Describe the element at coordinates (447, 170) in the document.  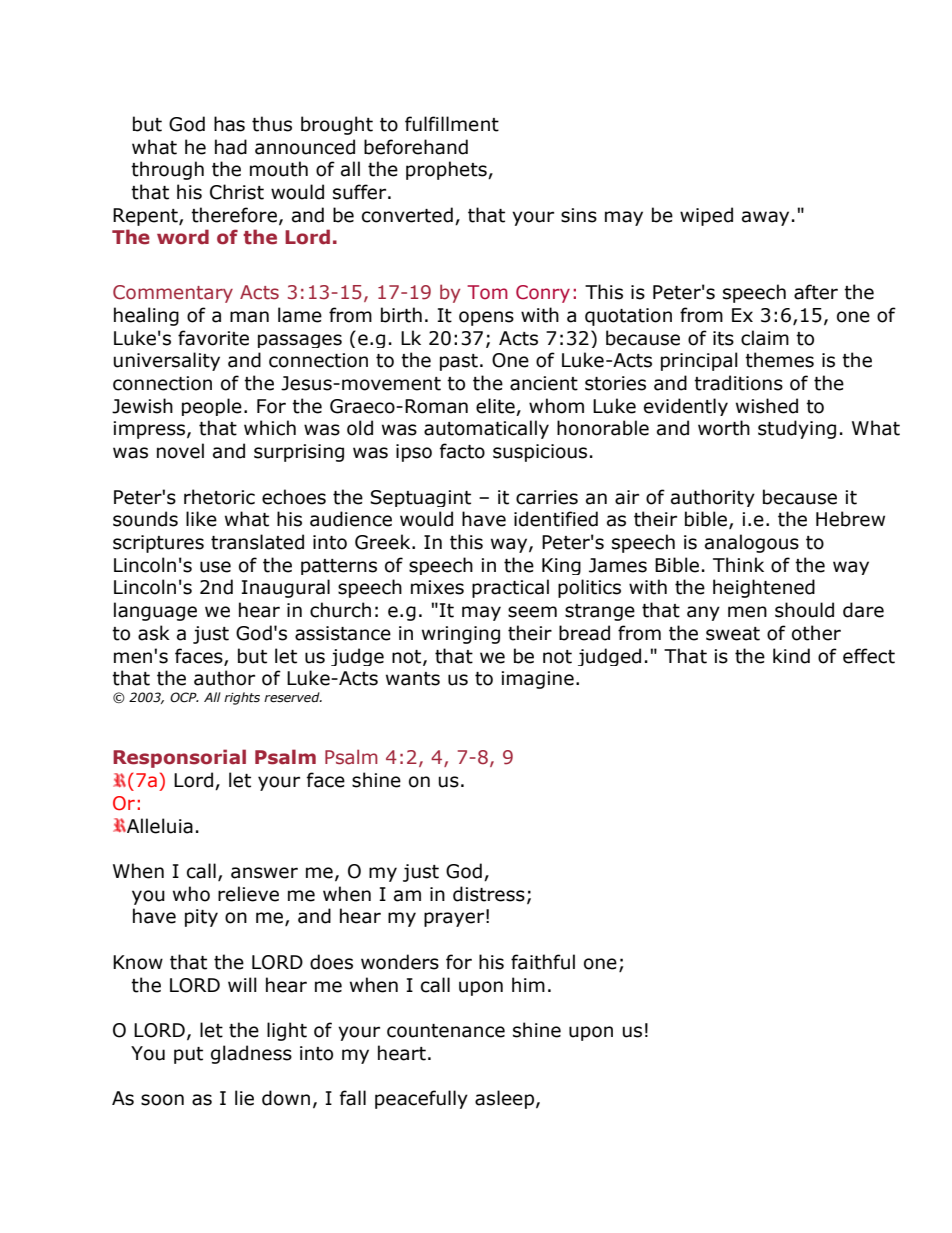
I see `prophets` at that location.
